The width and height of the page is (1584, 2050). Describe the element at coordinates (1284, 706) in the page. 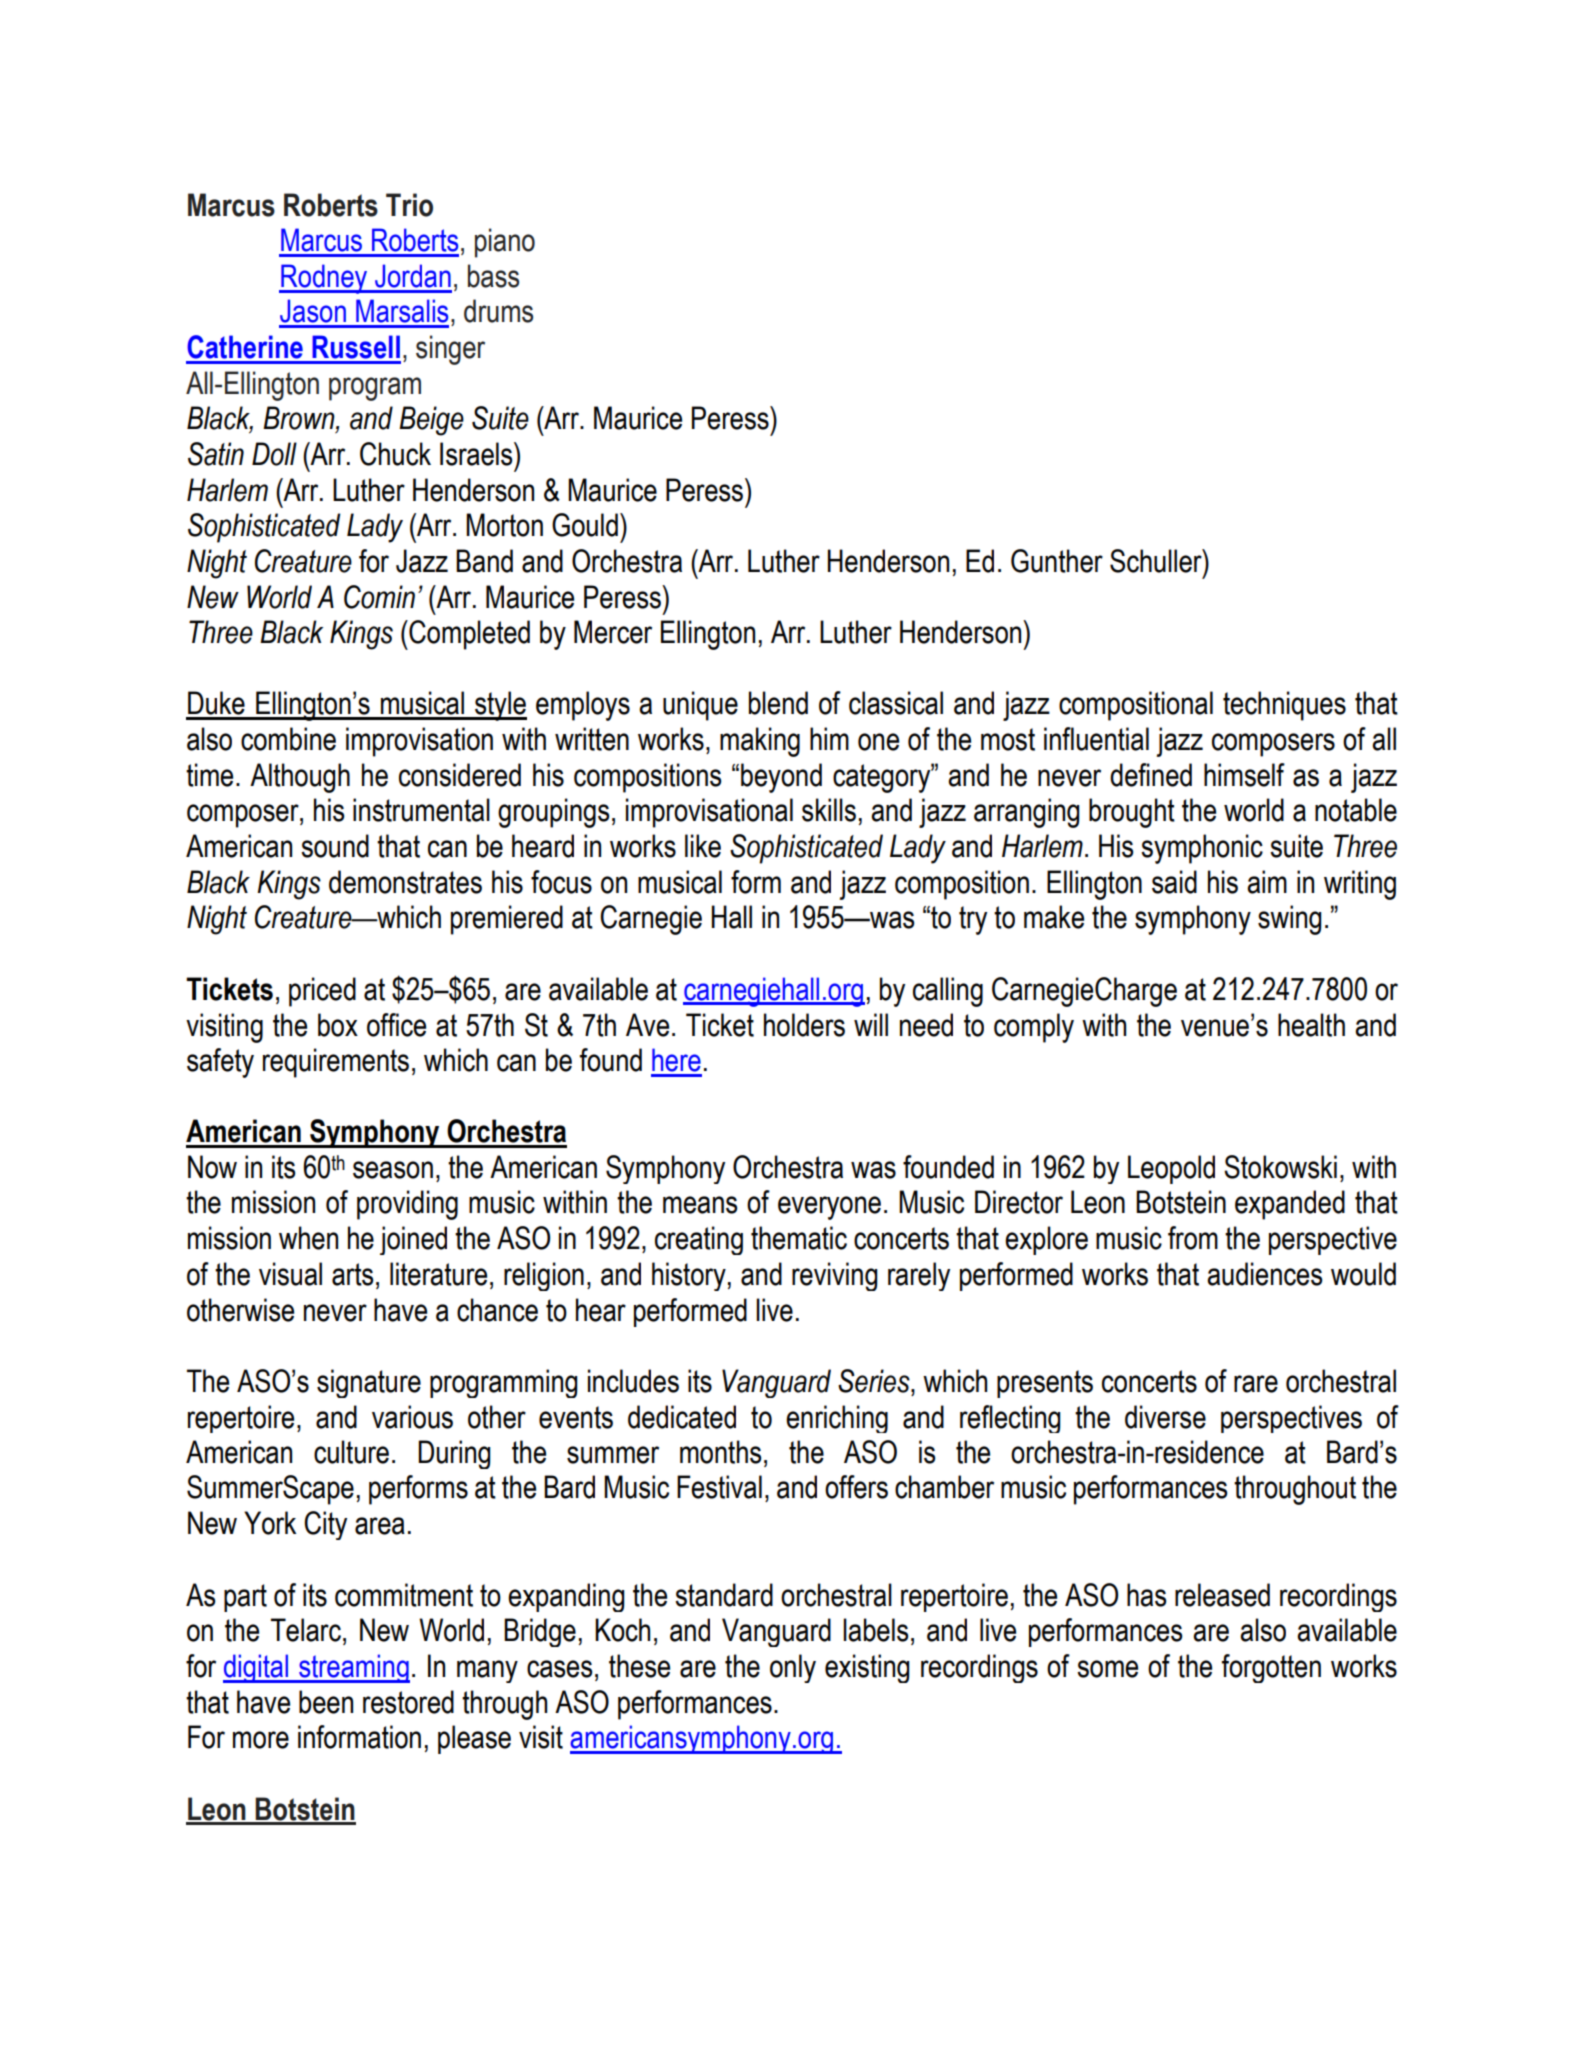

I see `techniques` at that location.
